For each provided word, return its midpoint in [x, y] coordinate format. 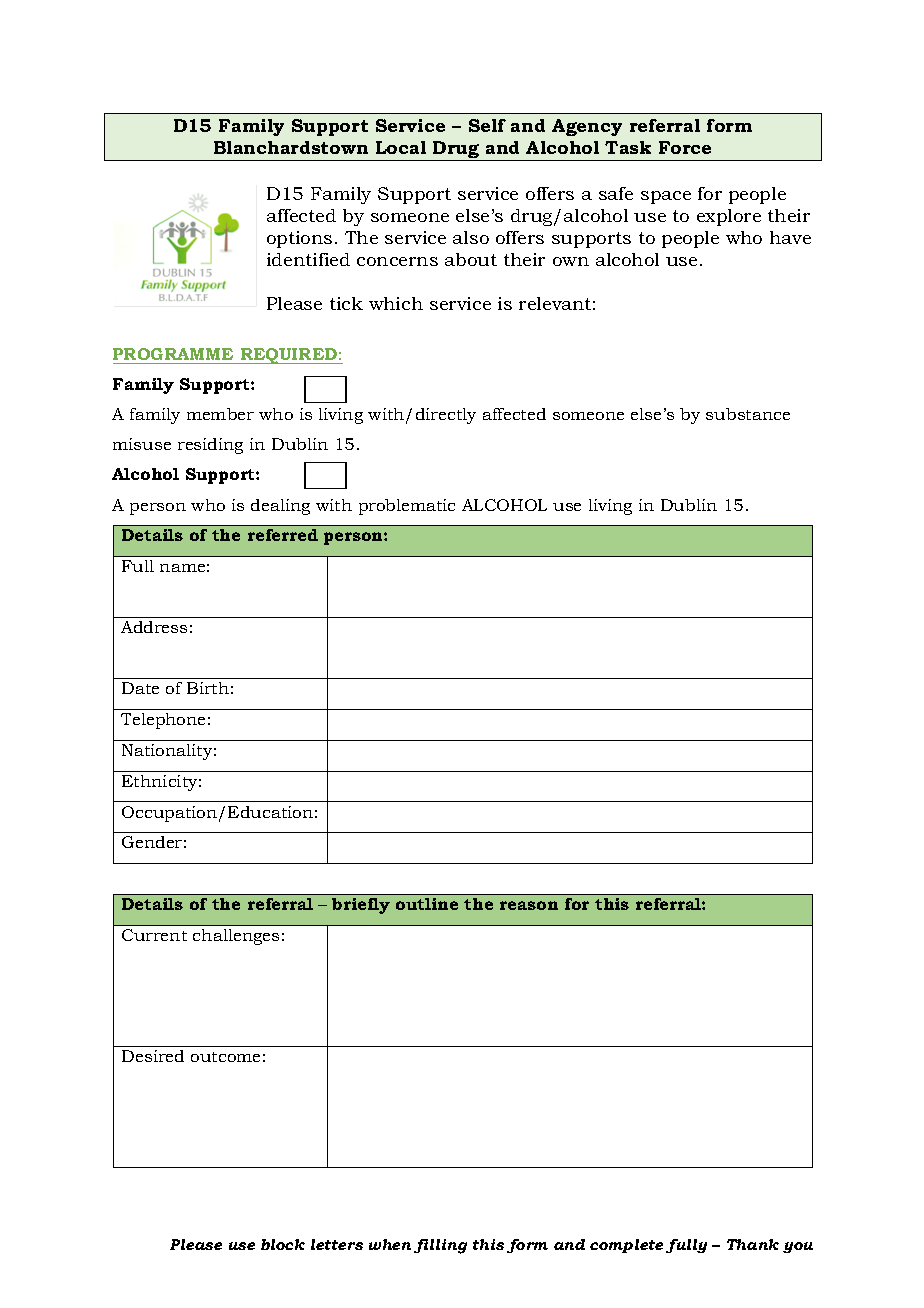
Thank [753, 1244]
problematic [407, 507]
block [283, 1244]
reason [529, 905]
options [299, 239]
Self [487, 125]
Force [685, 147]
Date [140, 688]
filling [440, 1246]
